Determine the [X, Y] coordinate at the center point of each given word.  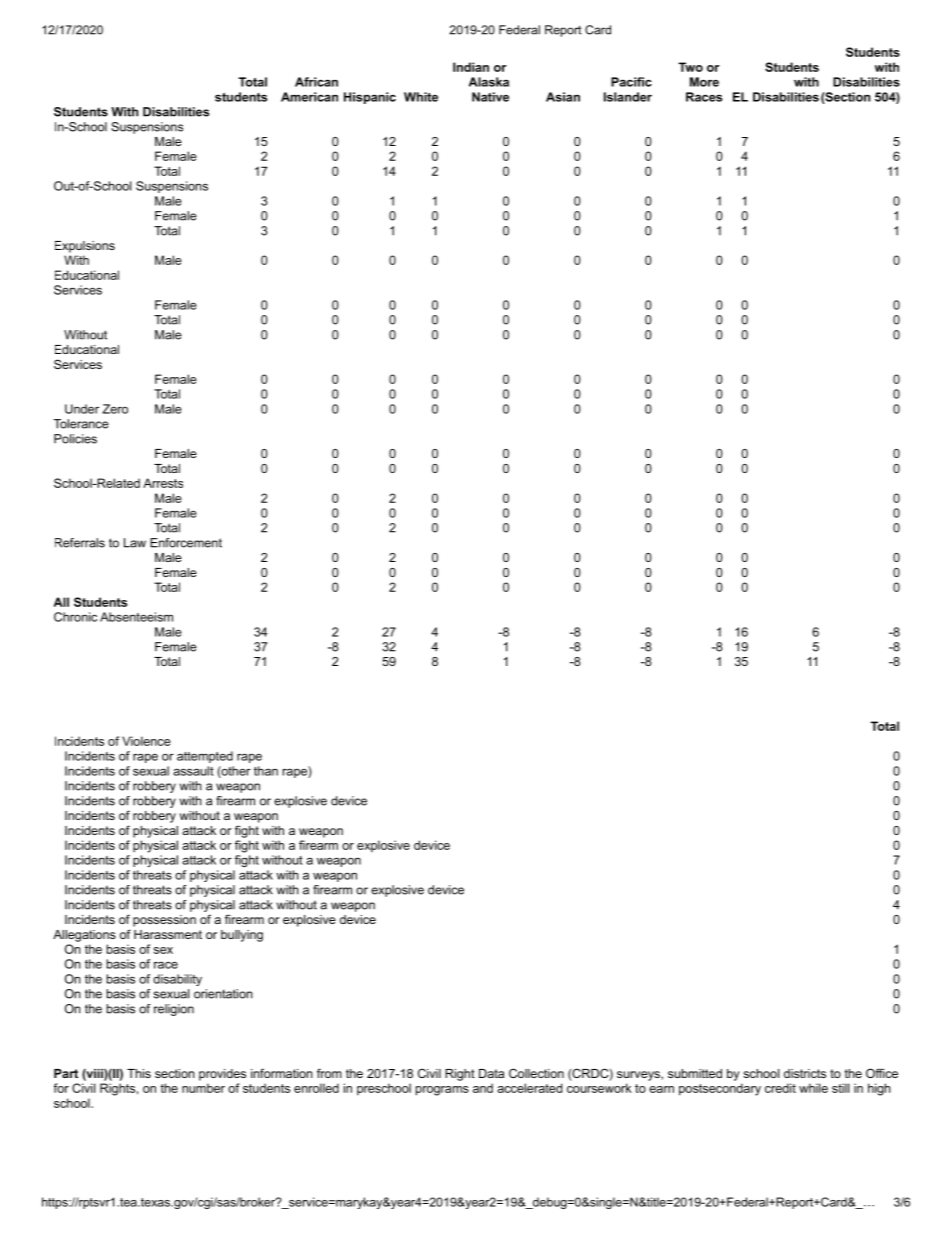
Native [490, 97]
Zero [115, 409]
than [266, 771]
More [704, 82]
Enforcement [186, 543]
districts [805, 1073]
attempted [205, 757]
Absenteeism [136, 617]
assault [193, 771]
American [309, 97]
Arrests [163, 483]
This [139, 1073]
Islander [628, 97]
